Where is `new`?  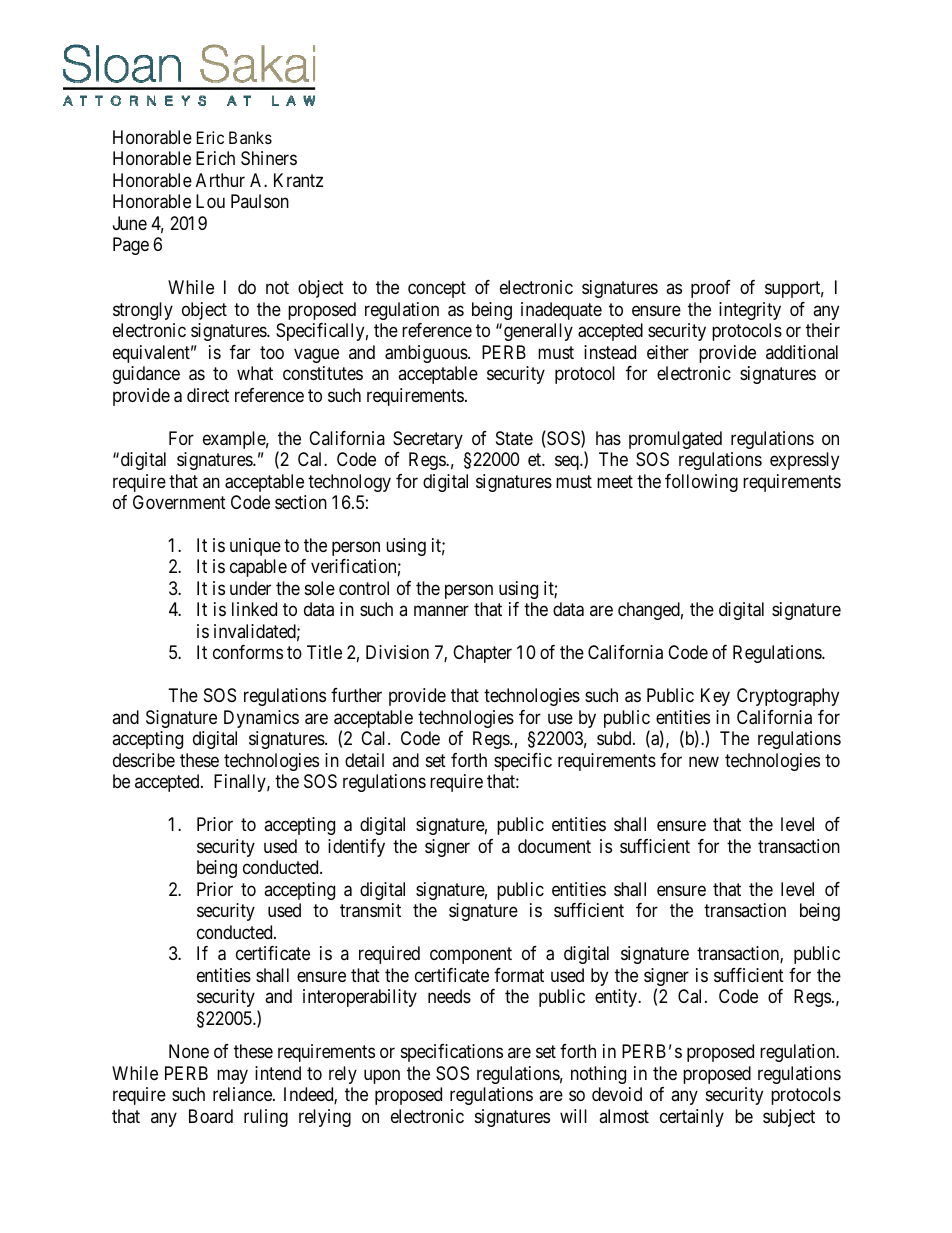 new is located at coordinates (704, 761).
